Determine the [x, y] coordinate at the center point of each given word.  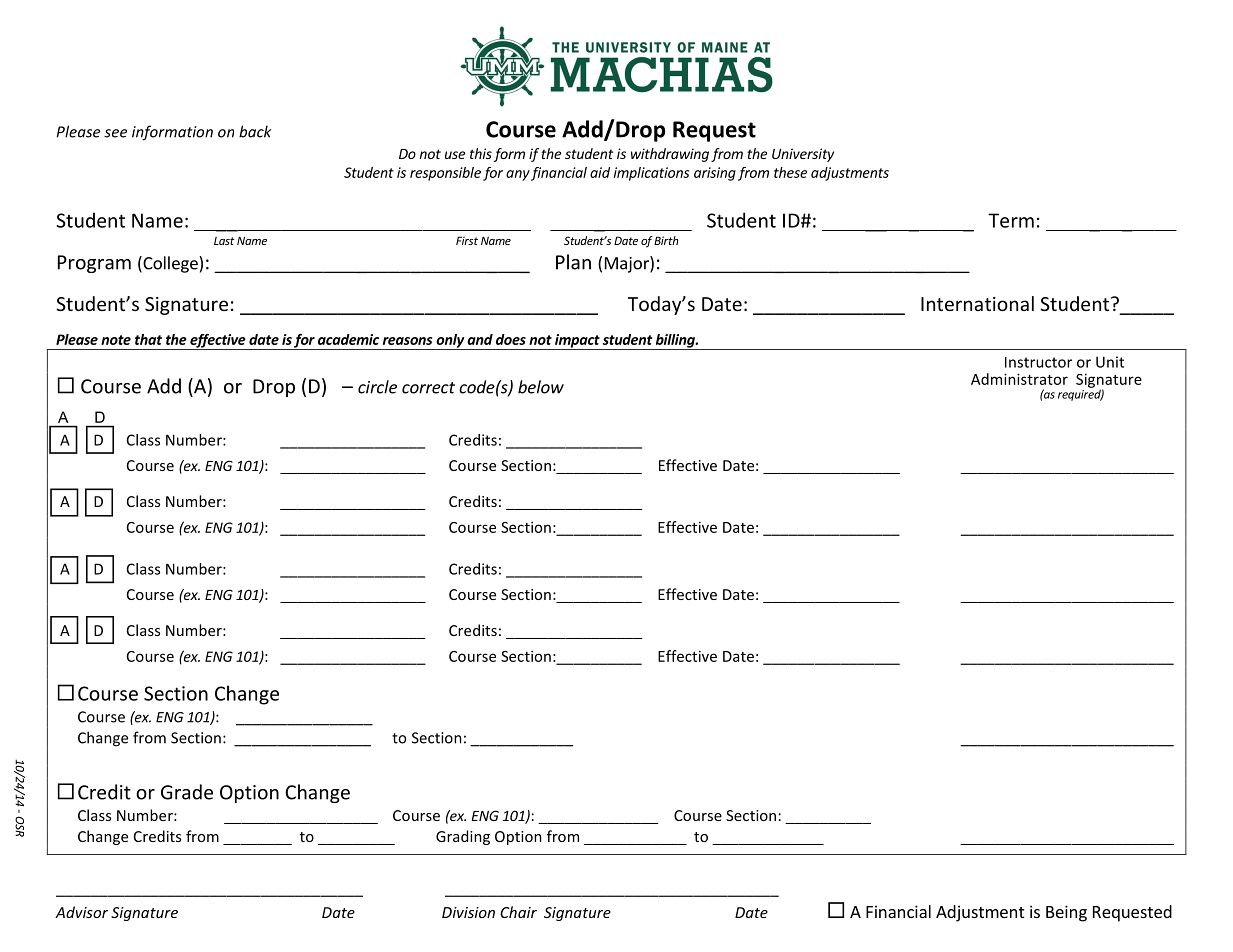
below [541, 387]
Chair [518, 912]
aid [600, 172]
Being [1066, 913]
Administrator [1019, 379]
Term [1011, 220]
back [255, 131]
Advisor [81, 912]
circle [377, 387]
